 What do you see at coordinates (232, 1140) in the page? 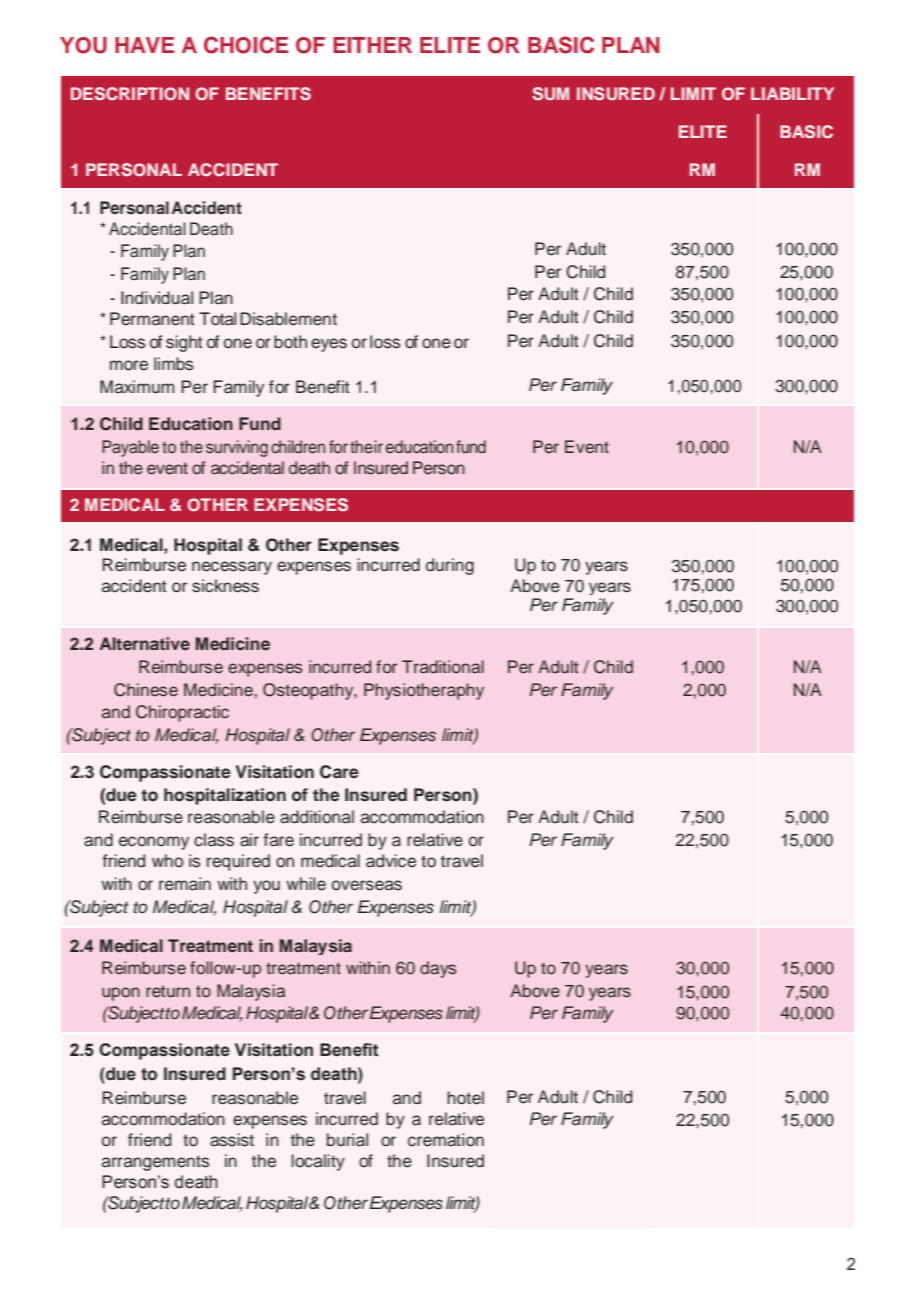
I see `assist` at bounding box center [232, 1140].
